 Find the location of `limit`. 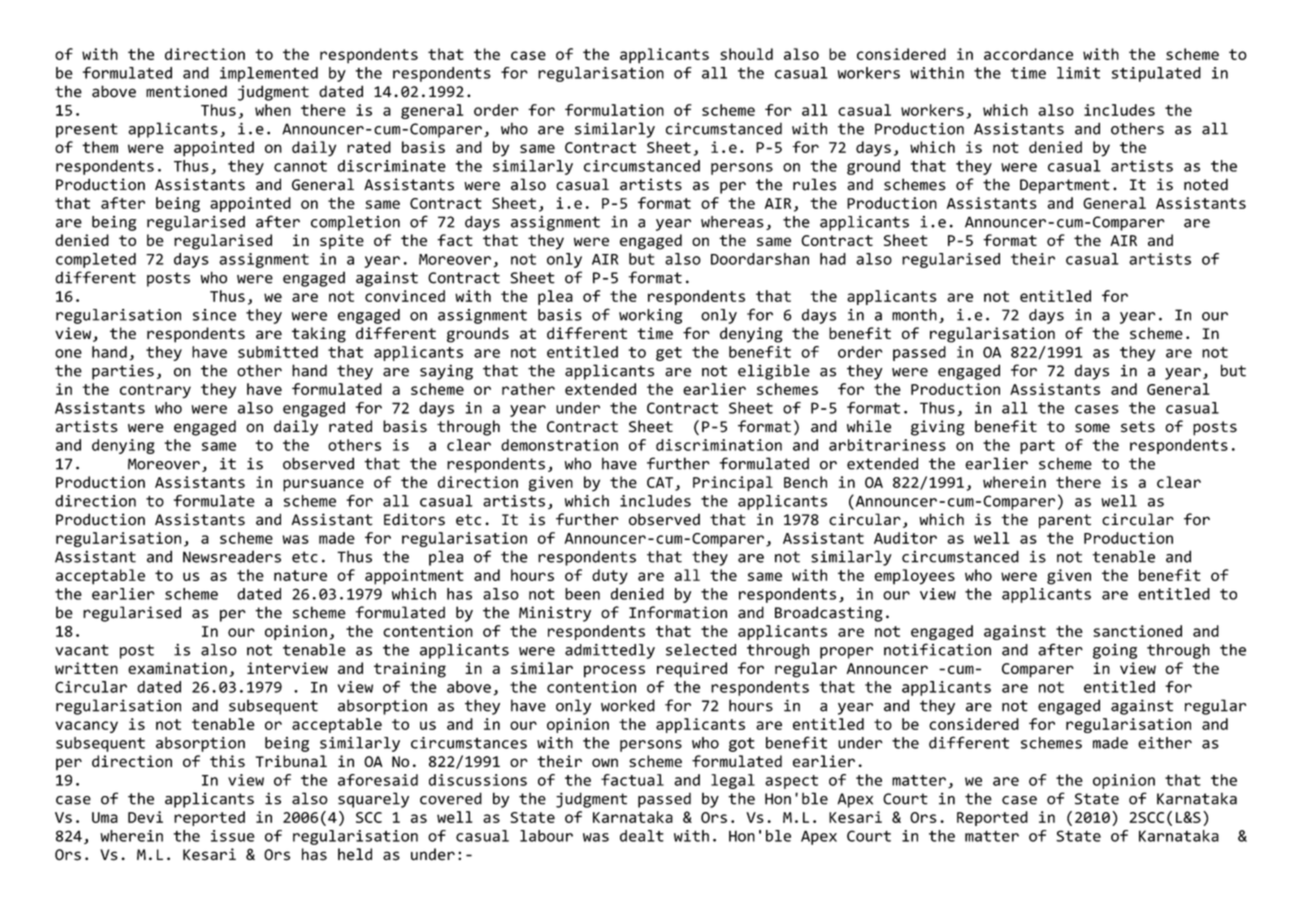

limit is located at coordinates (1078, 73).
